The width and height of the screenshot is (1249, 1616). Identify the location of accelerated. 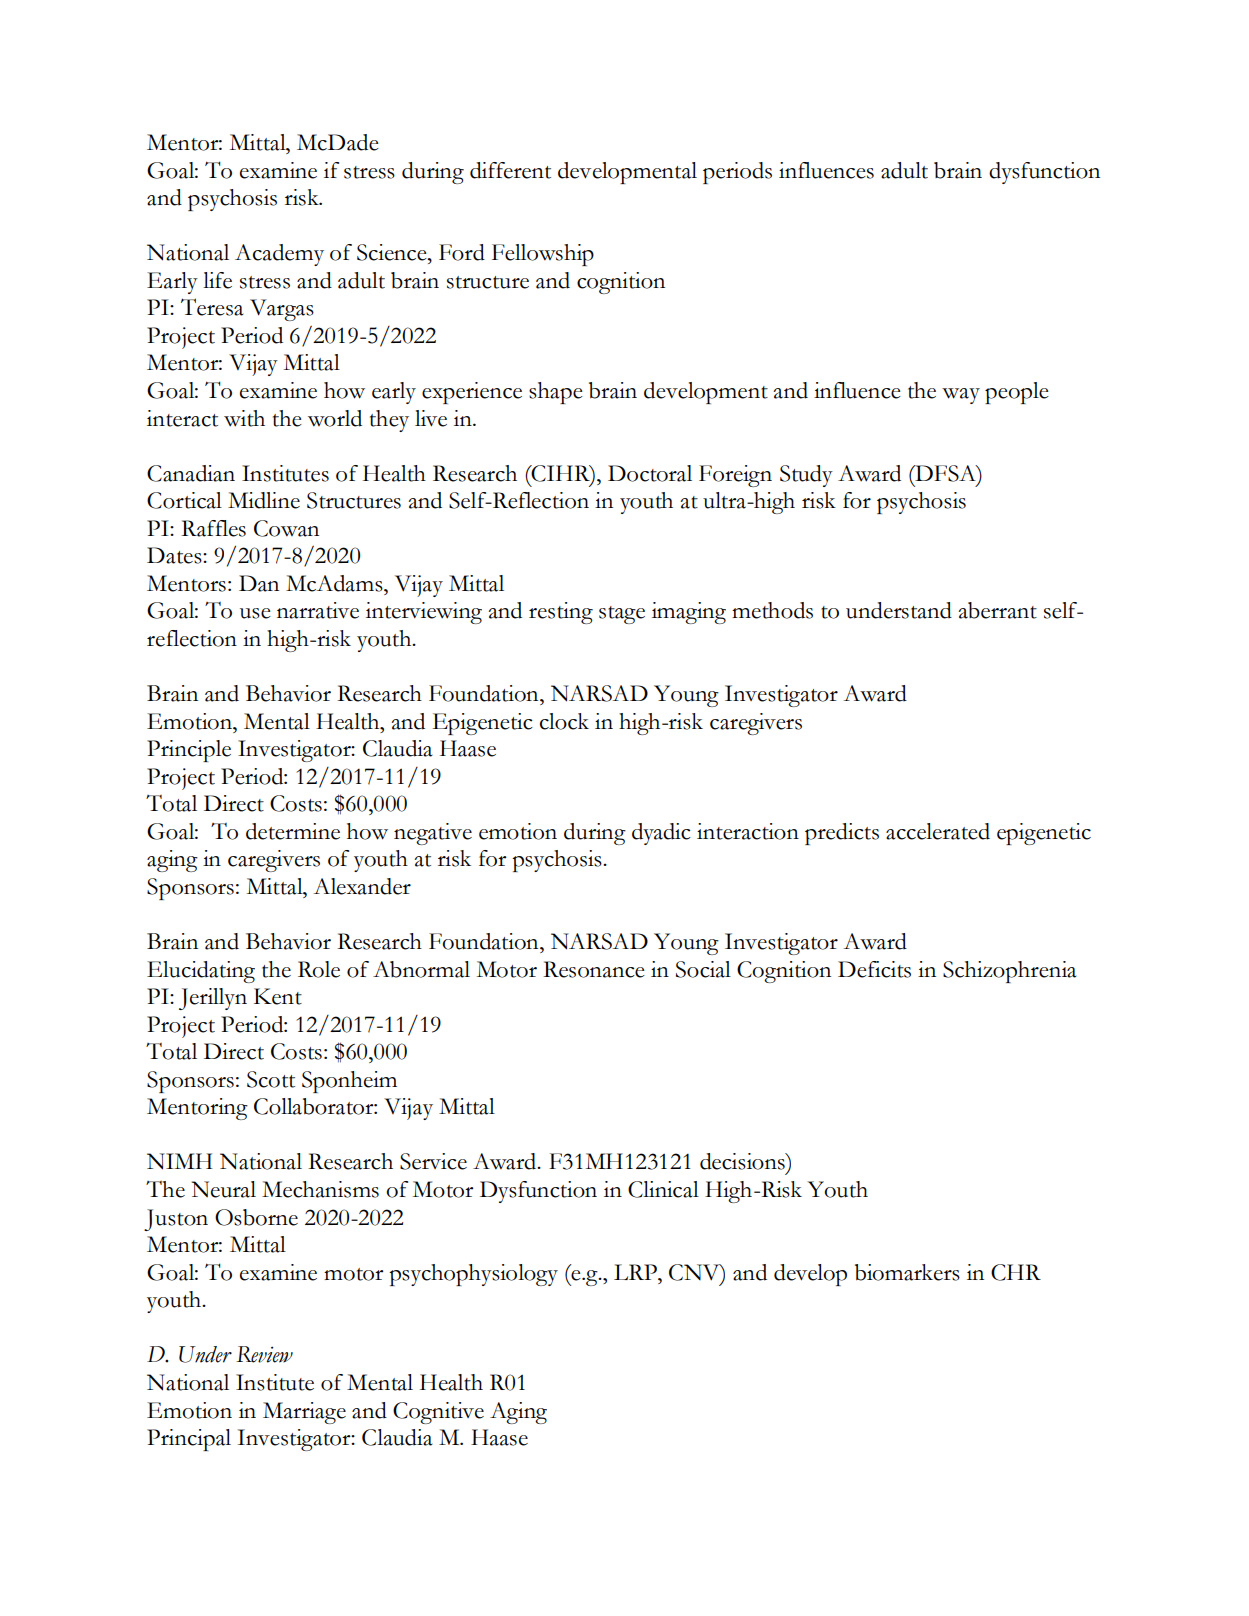
(938, 831).
